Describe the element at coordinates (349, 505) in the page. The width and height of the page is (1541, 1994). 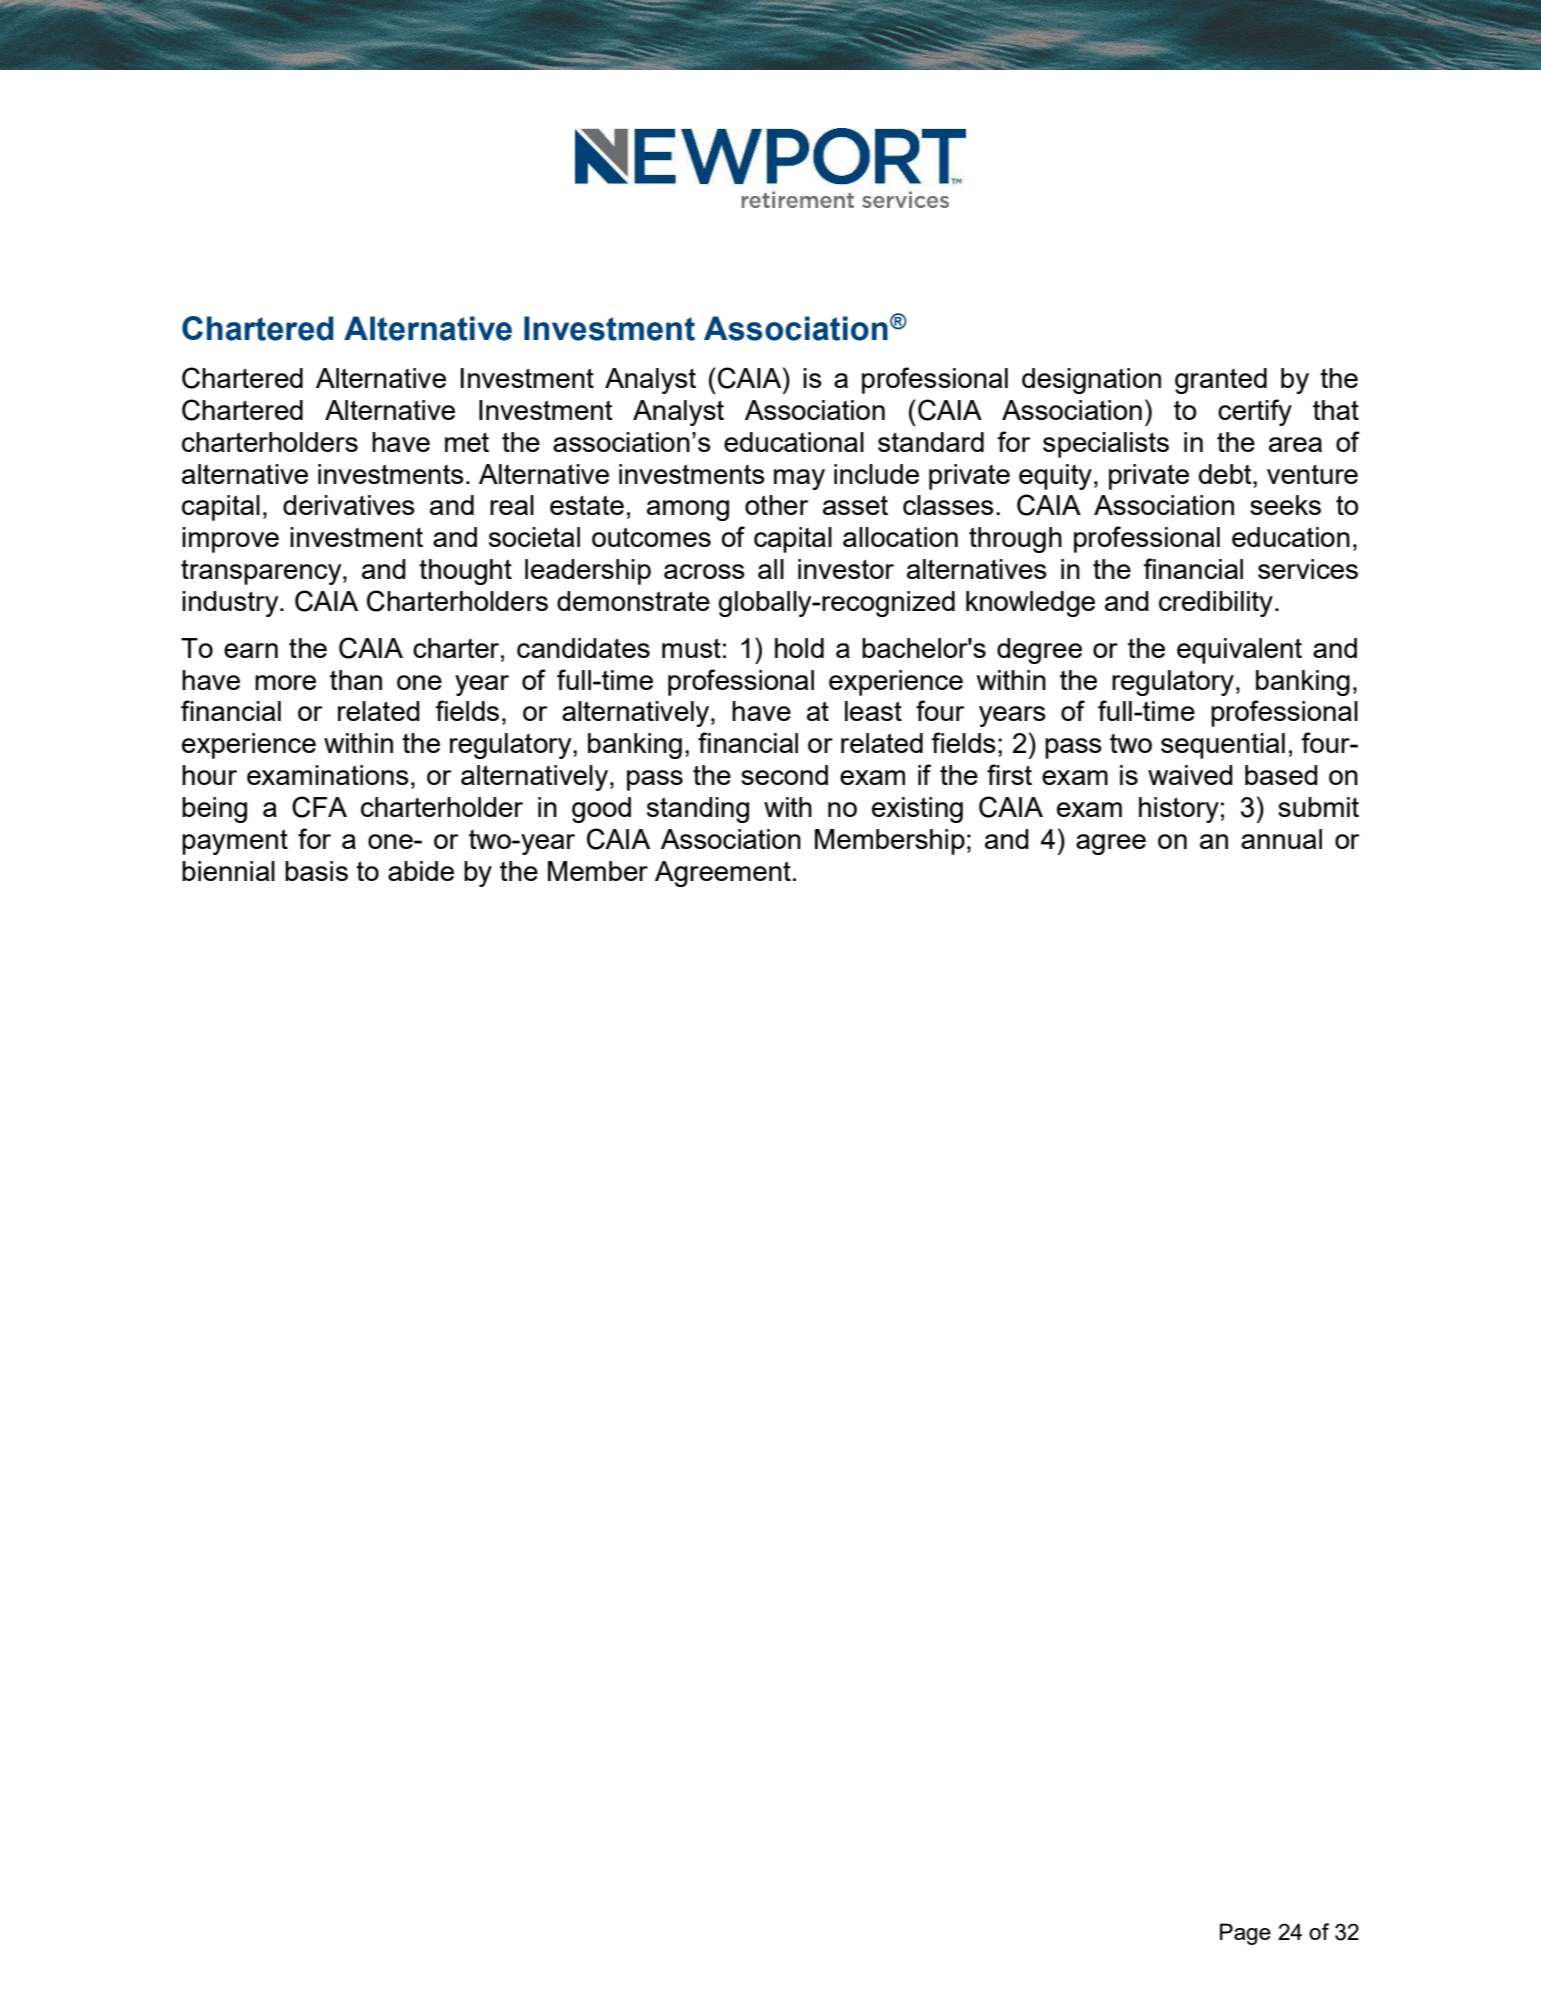
I see `derivatives` at that location.
